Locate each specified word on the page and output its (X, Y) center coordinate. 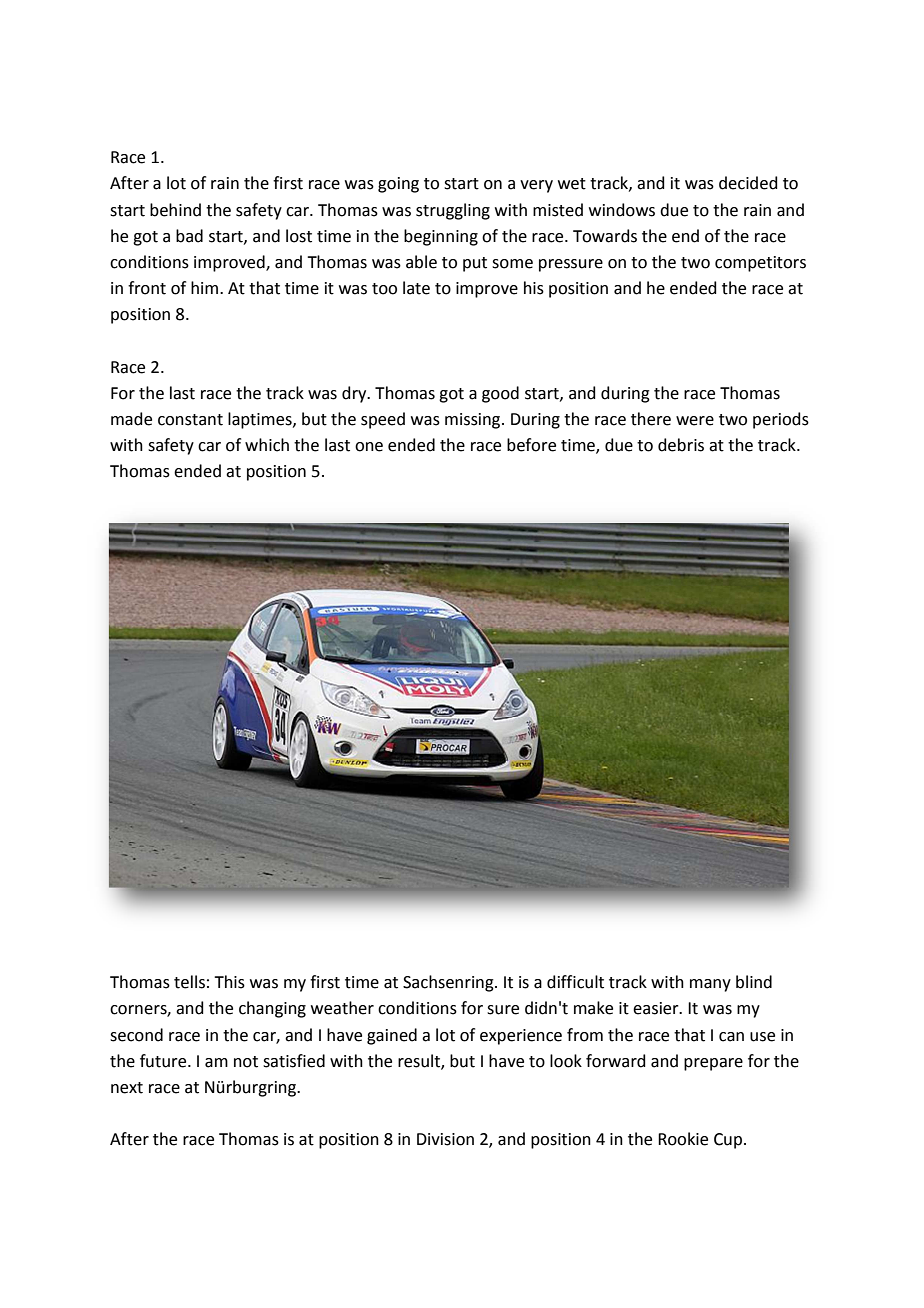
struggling (453, 211)
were (695, 421)
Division (445, 1139)
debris (681, 445)
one (369, 447)
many (710, 985)
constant (190, 420)
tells (189, 982)
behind (175, 210)
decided (748, 183)
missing (474, 421)
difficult (575, 982)
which (267, 445)
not (246, 1062)
